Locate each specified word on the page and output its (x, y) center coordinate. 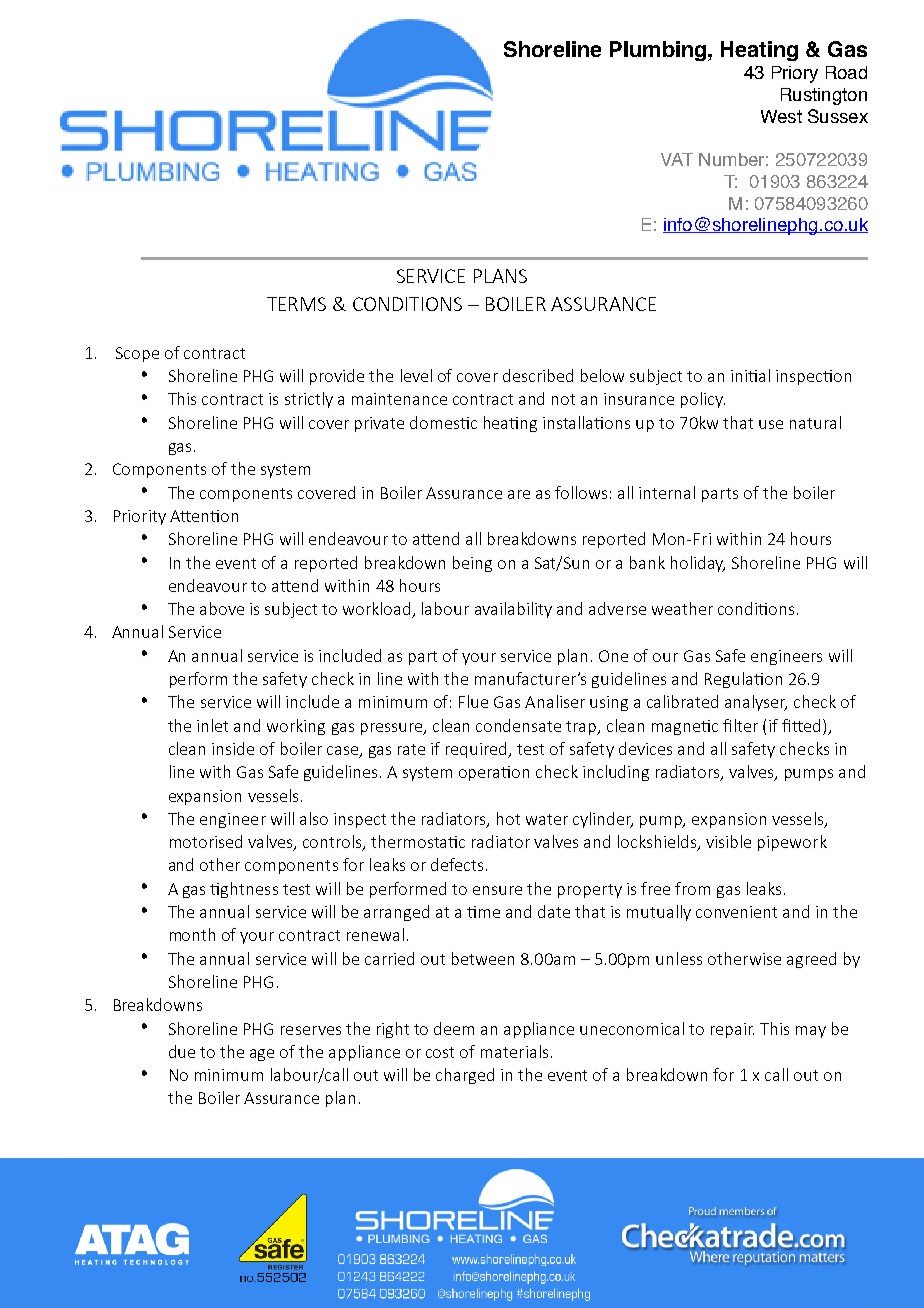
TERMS (296, 304)
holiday (698, 564)
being (472, 564)
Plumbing (658, 51)
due (182, 1051)
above (222, 608)
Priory (795, 74)
